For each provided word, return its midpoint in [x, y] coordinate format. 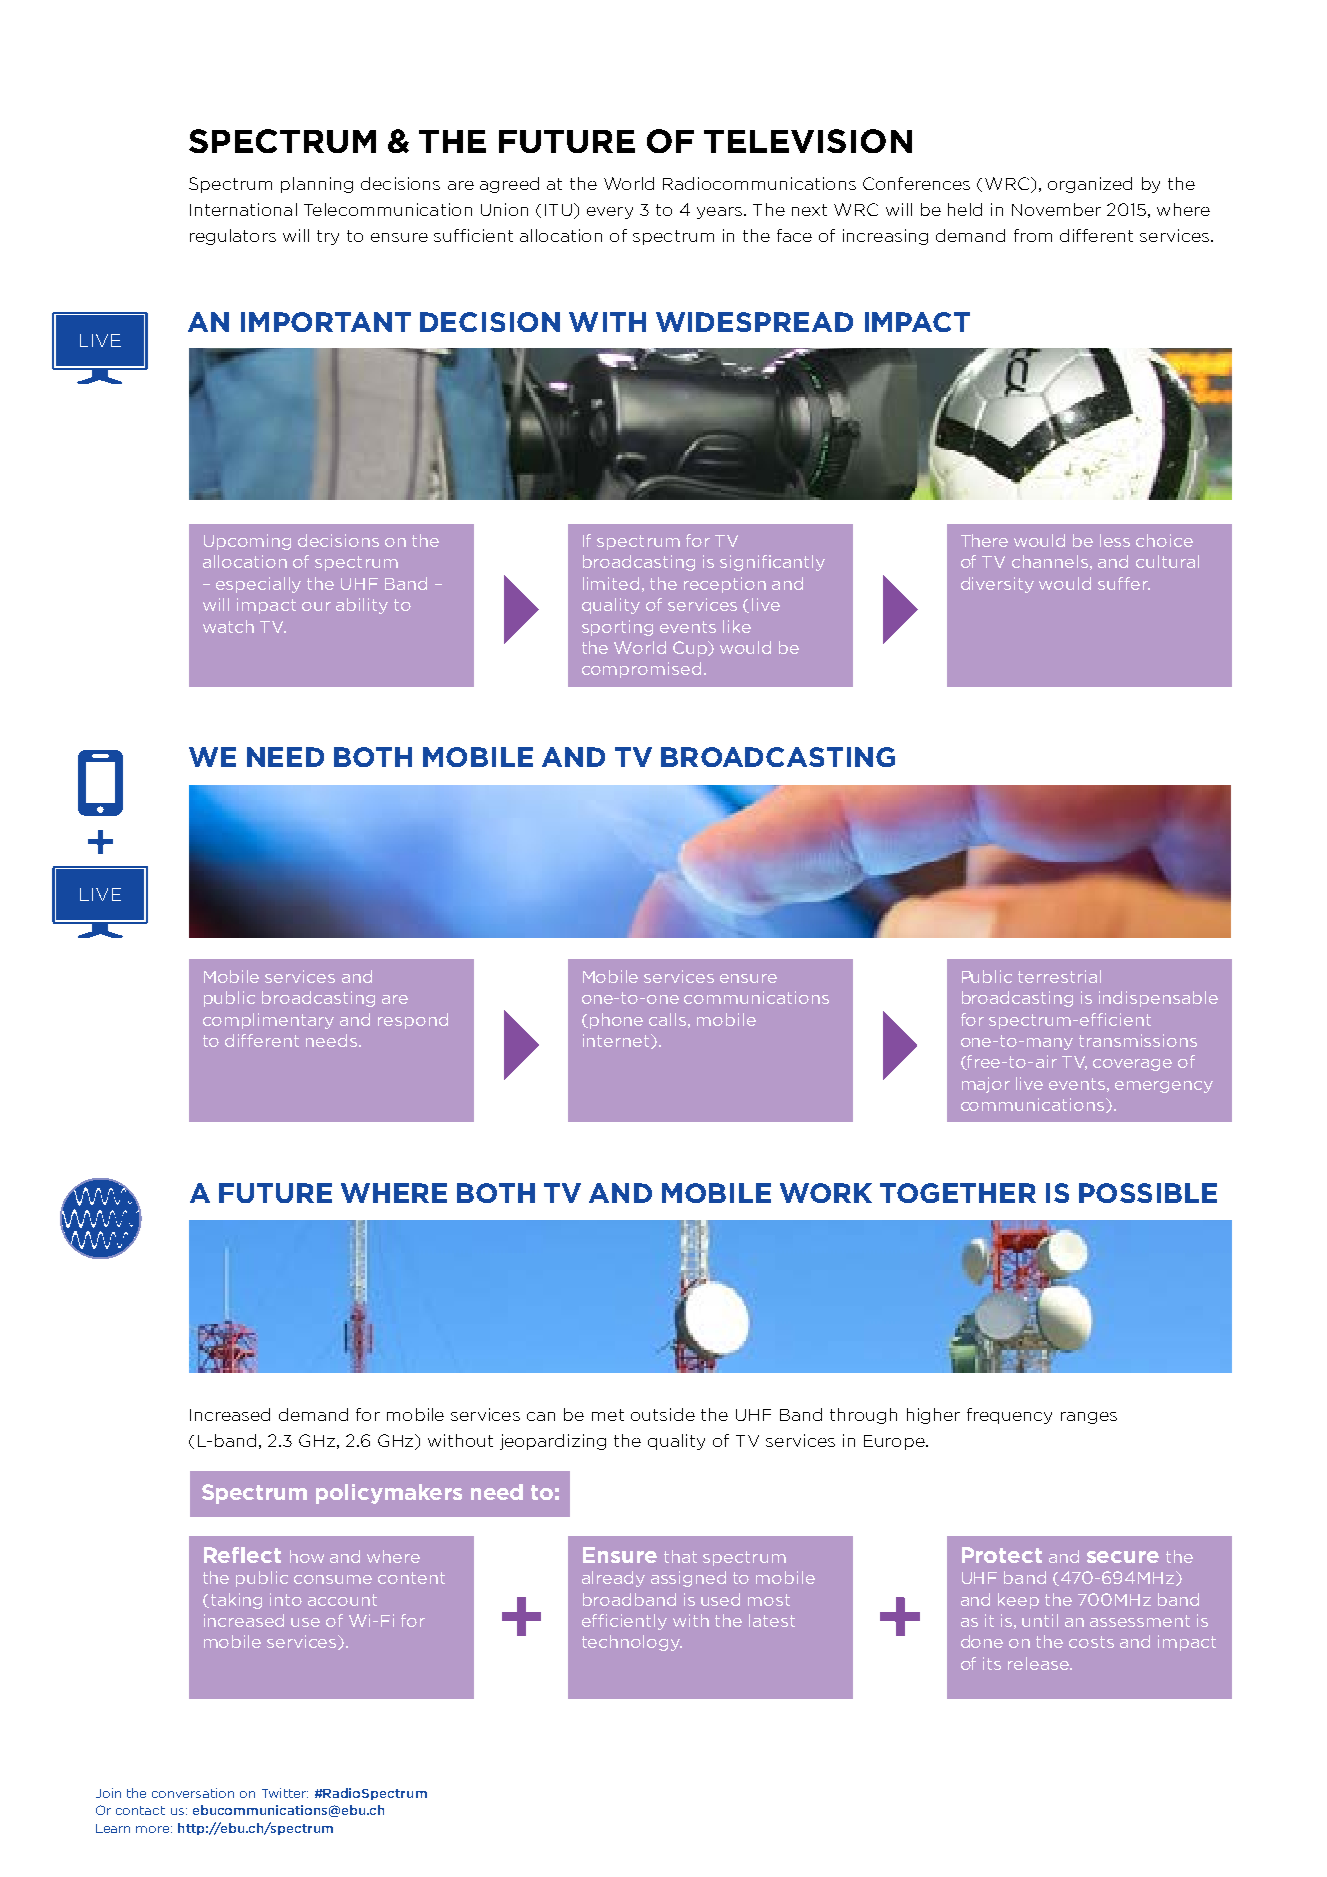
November [1056, 209]
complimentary [268, 1021]
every [610, 213]
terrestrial [1059, 976]
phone [616, 1021]
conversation [193, 1793]
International [243, 209]
